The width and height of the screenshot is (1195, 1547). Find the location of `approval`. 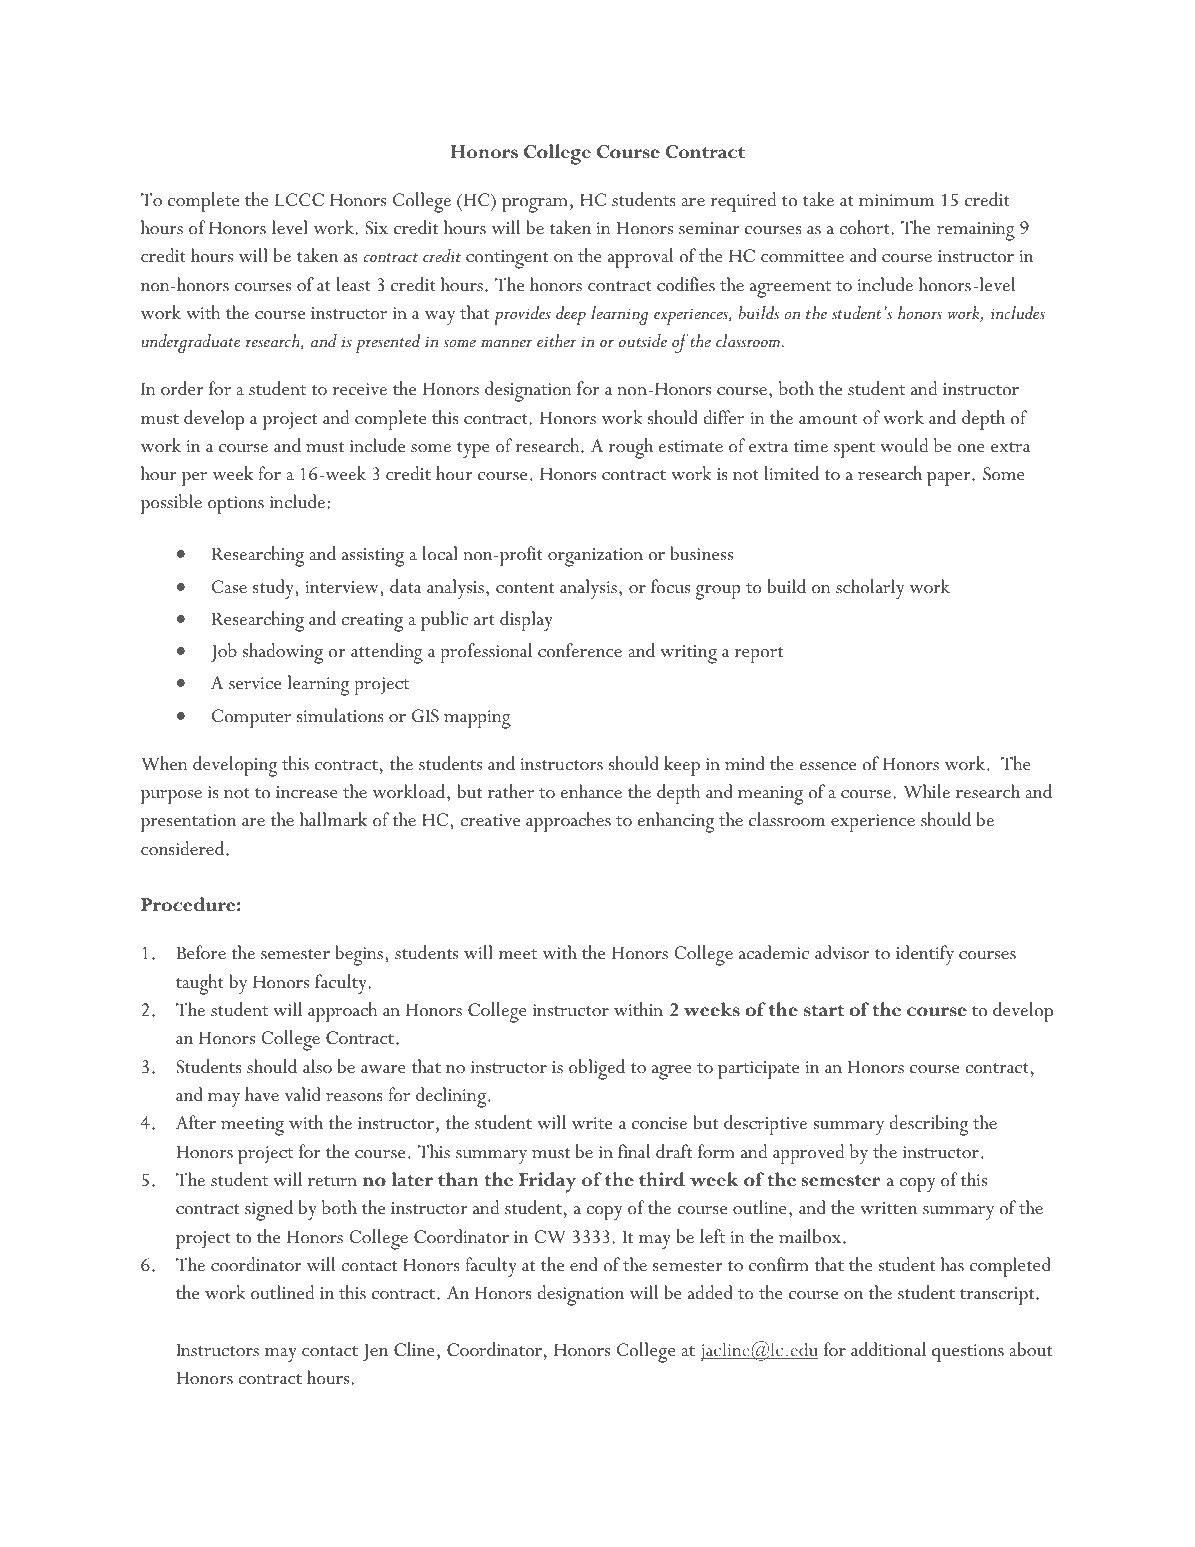

approval is located at coordinates (640, 258).
